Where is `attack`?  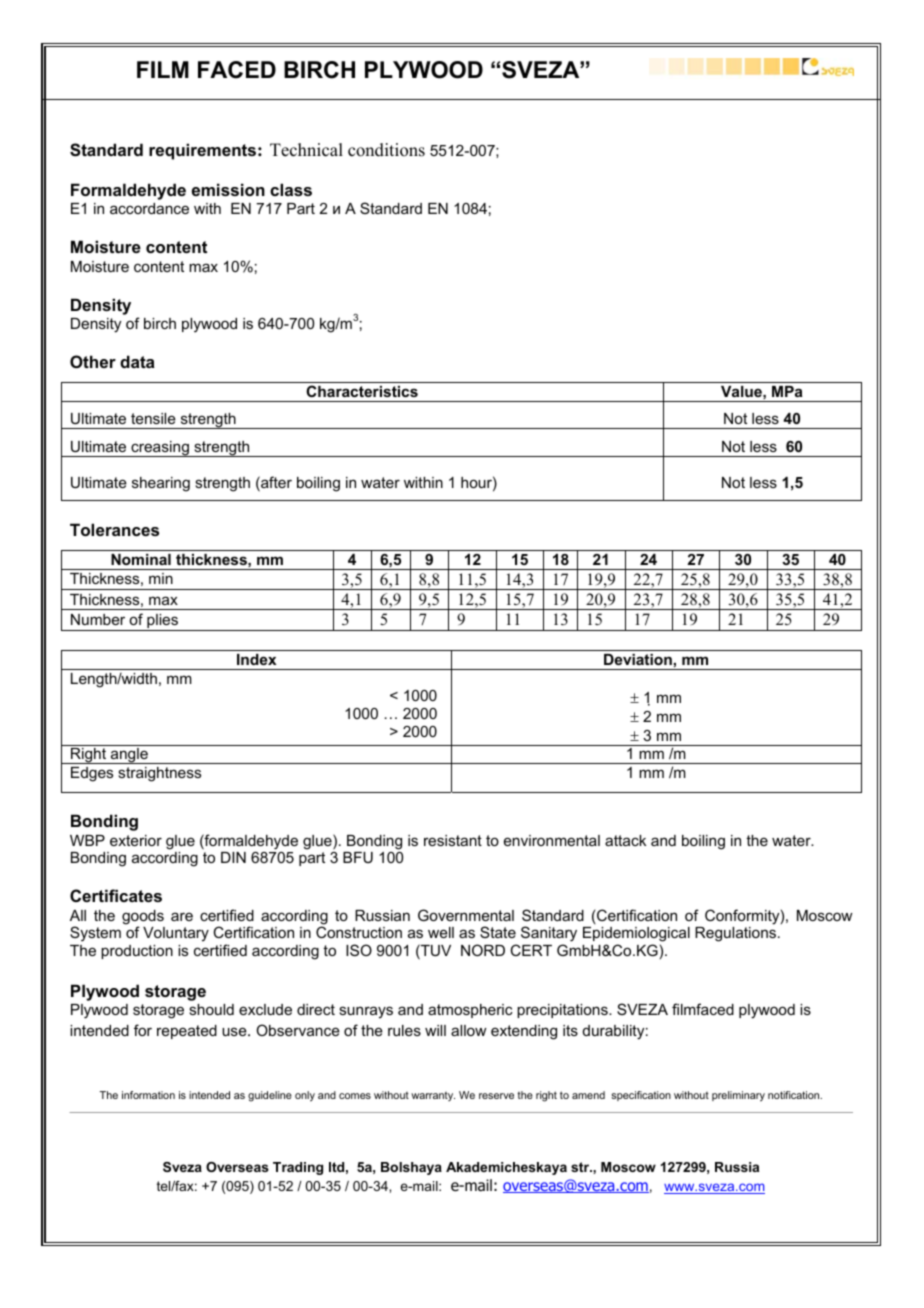 attack is located at coordinates (625, 840).
